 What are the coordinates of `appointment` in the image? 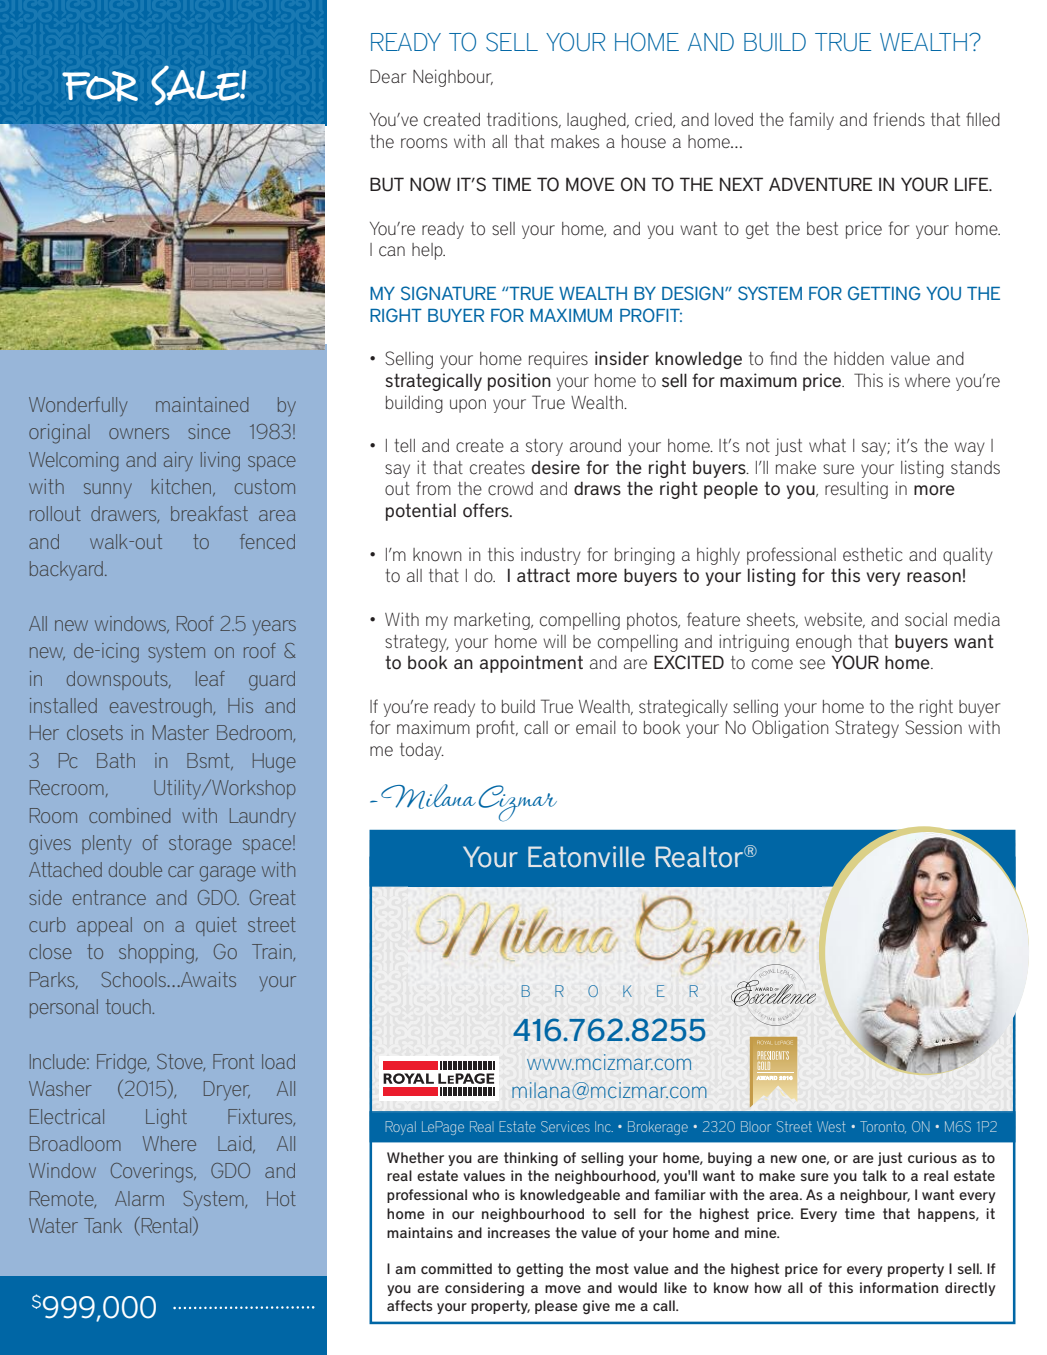 It's located at (531, 664).
